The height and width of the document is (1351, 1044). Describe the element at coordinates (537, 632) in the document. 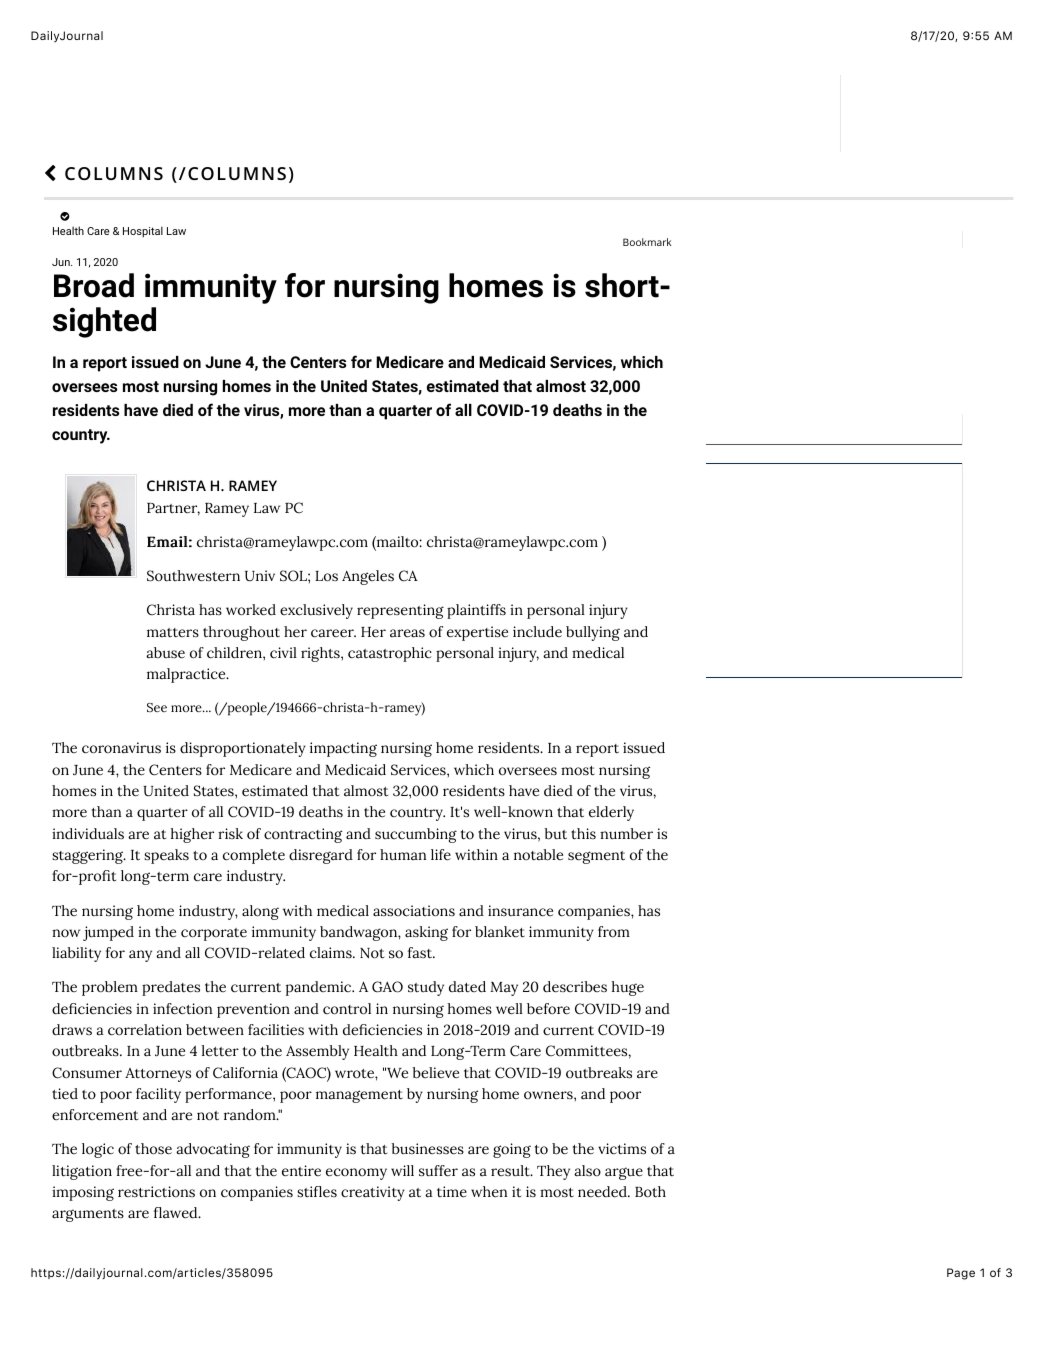

I see `include` at that location.
